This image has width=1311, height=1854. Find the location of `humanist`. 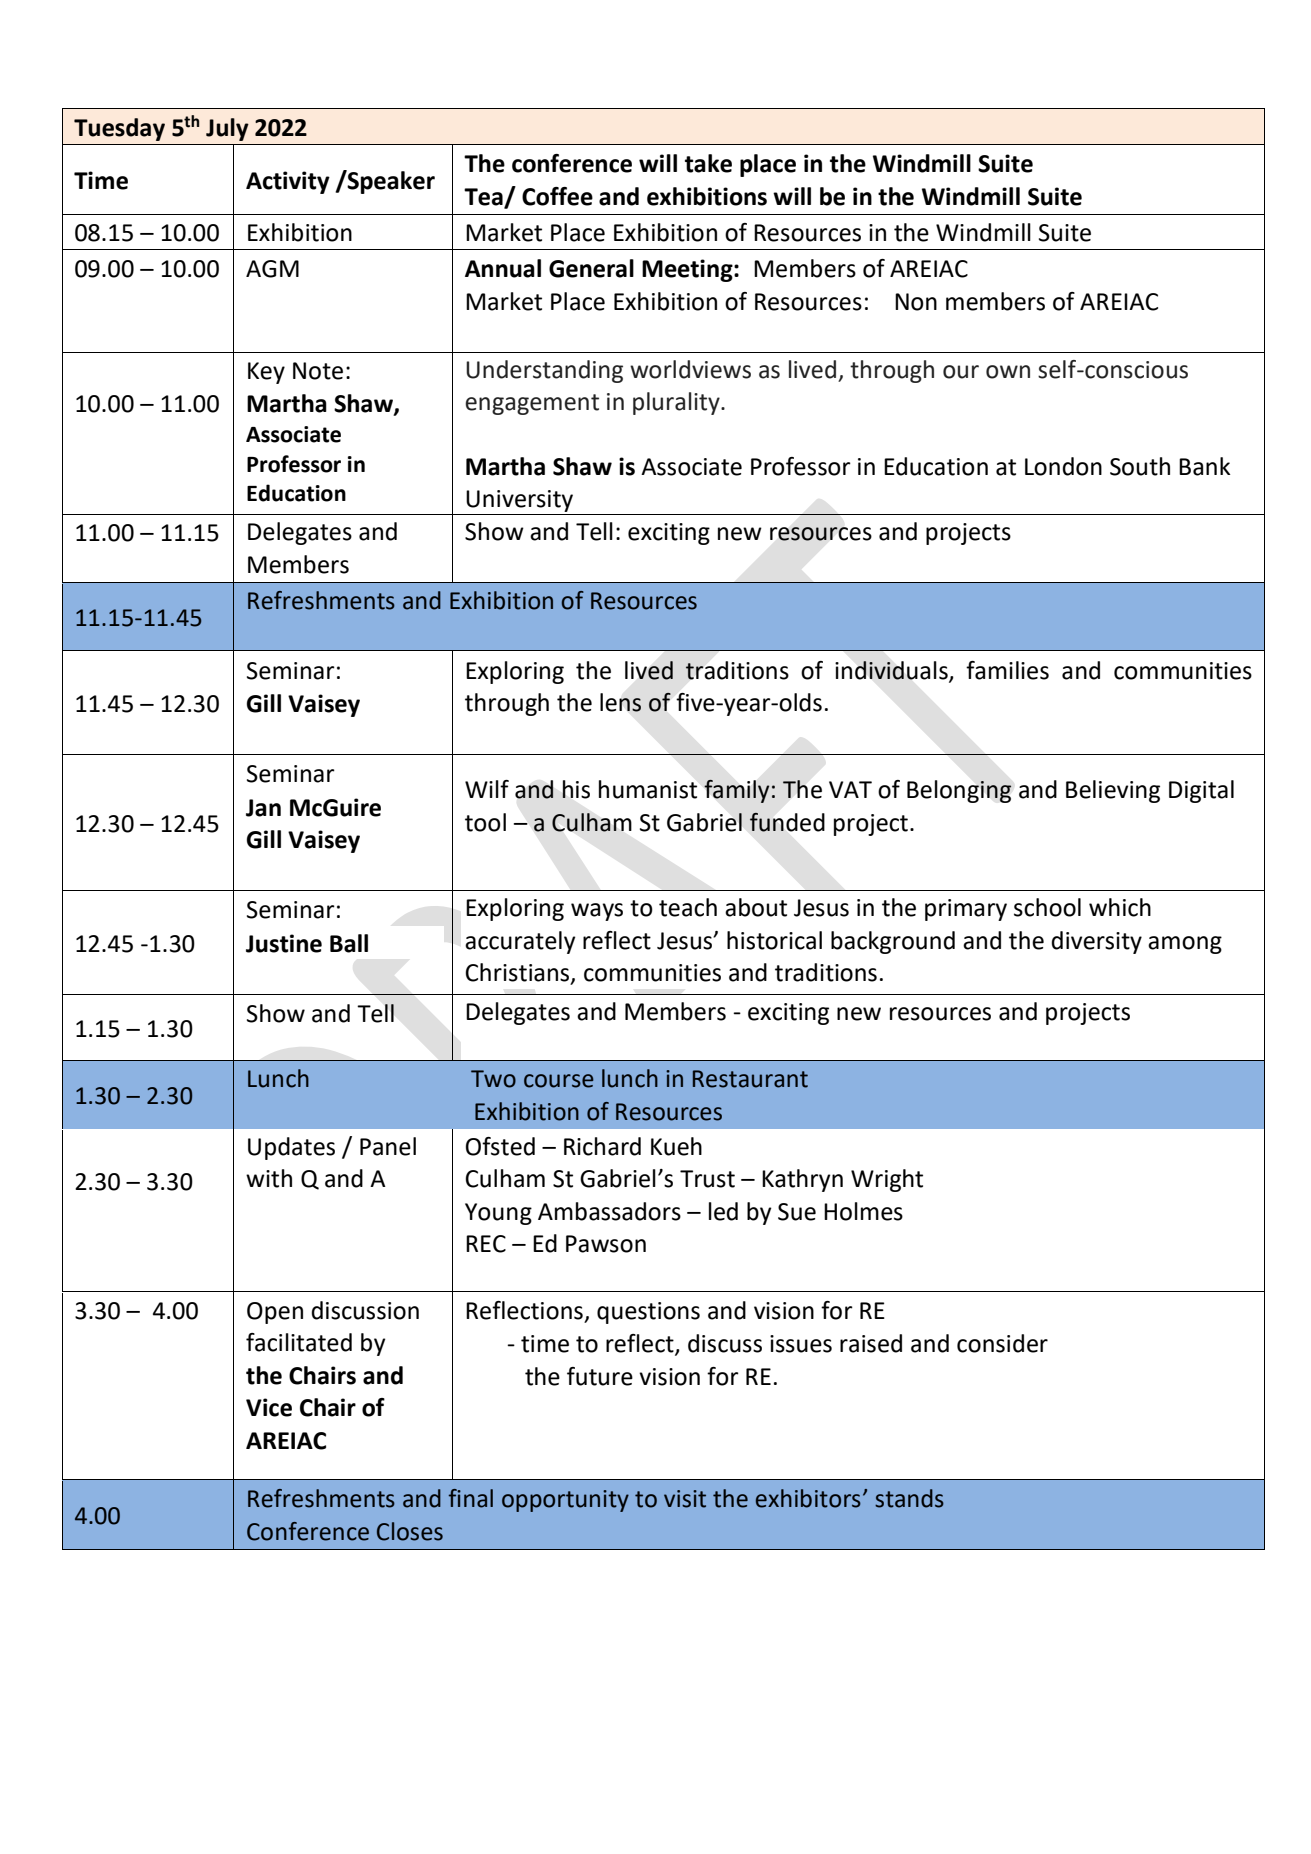

humanist is located at coordinates (648, 789).
